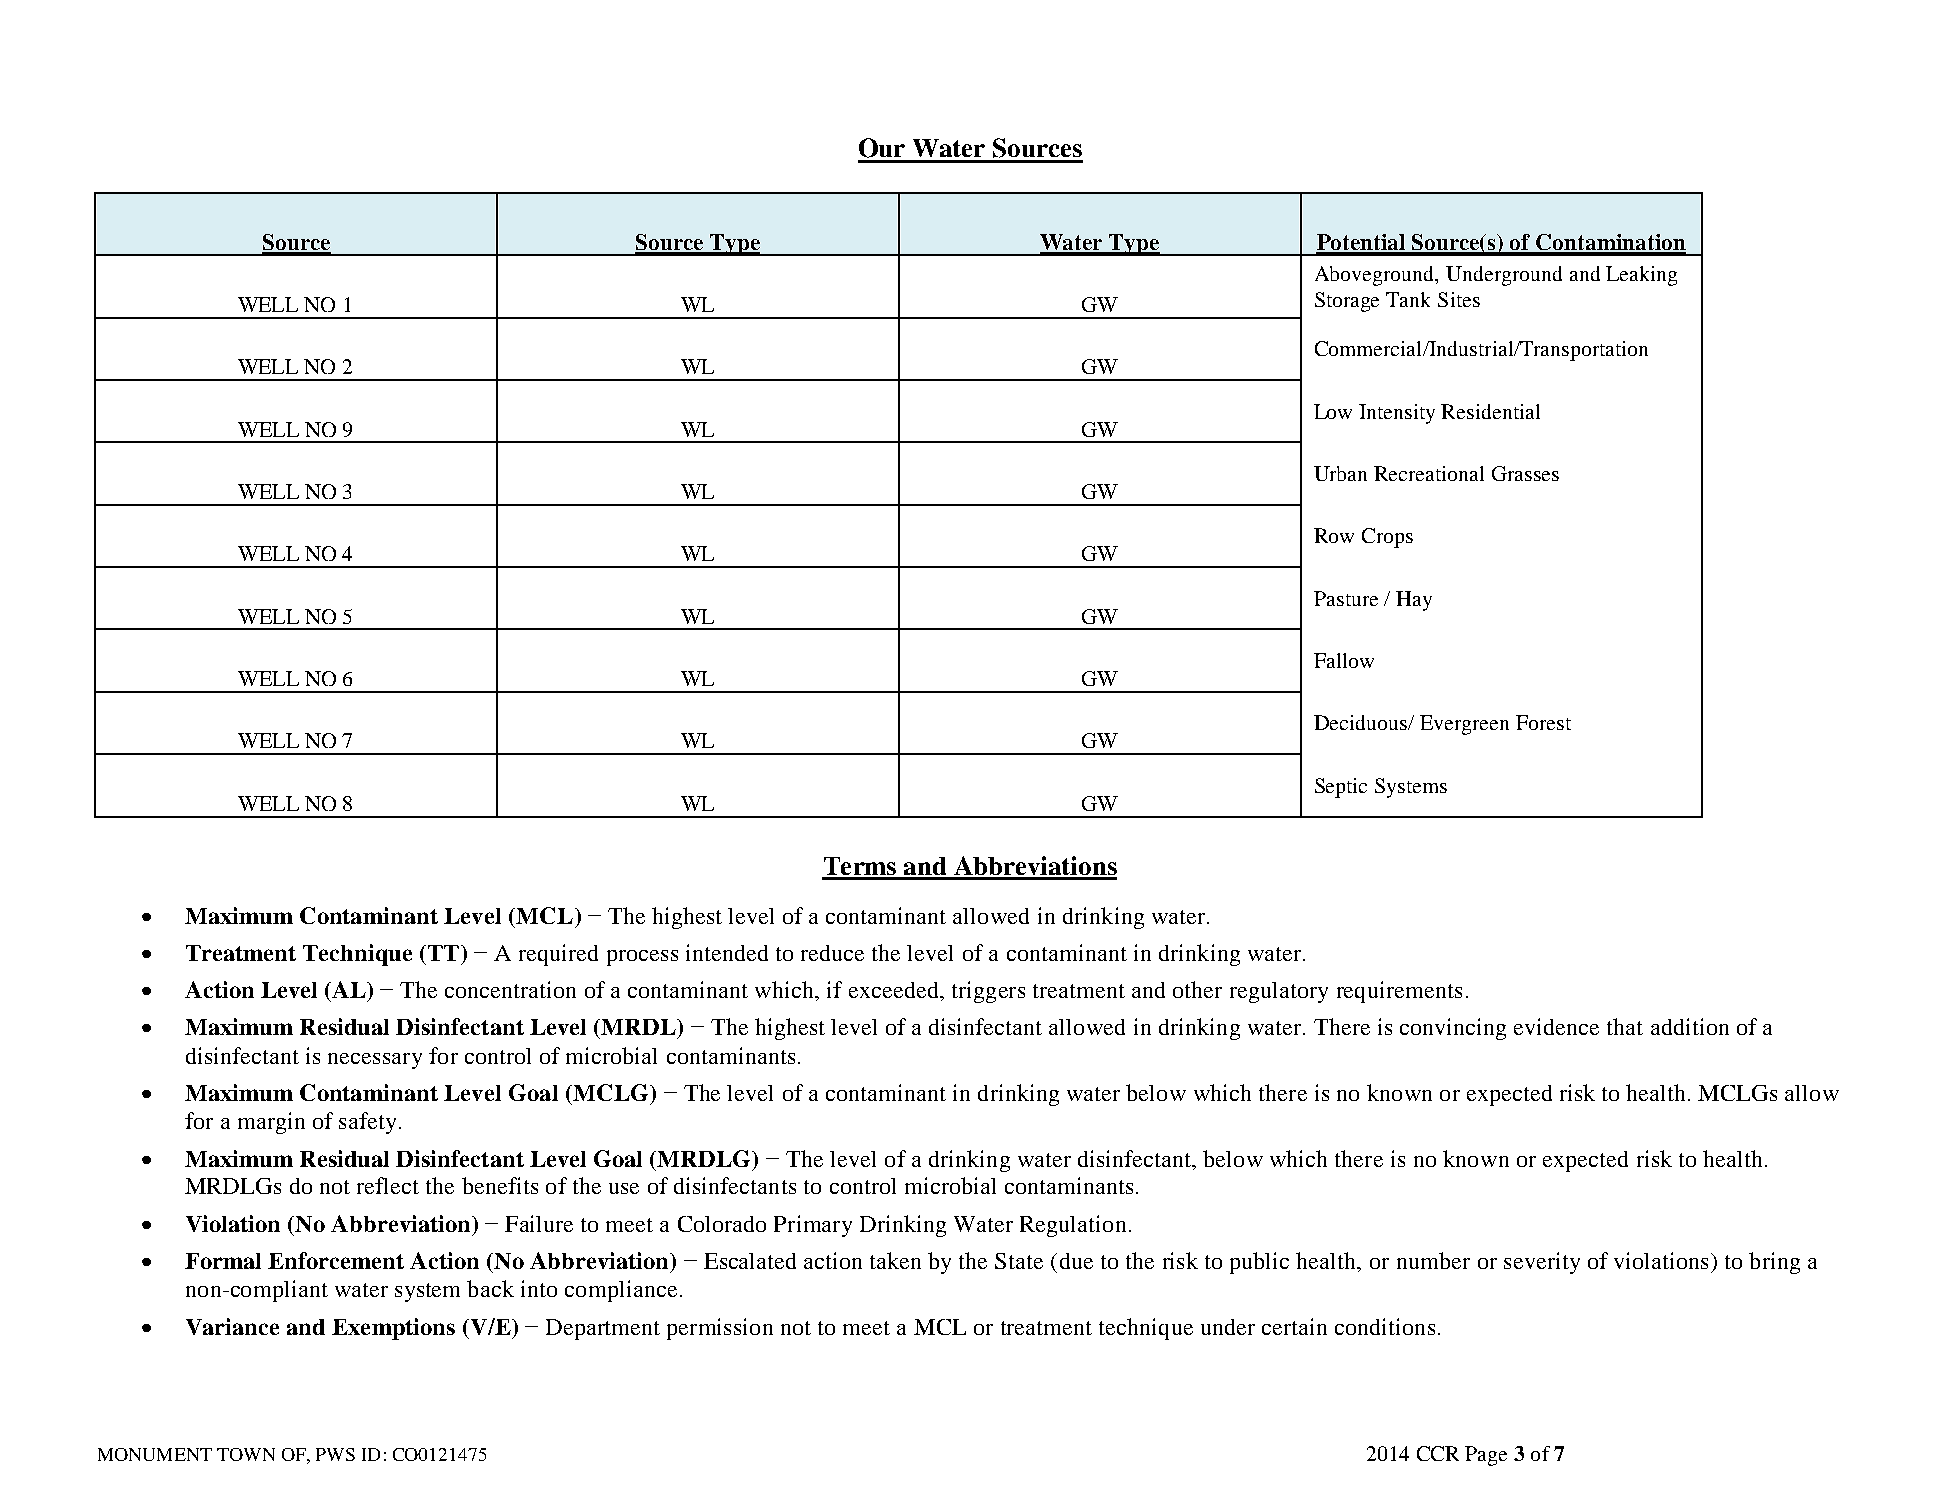 The width and height of the image is (1940, 1499). I want to click on Pasture, so click(1346, 598).
